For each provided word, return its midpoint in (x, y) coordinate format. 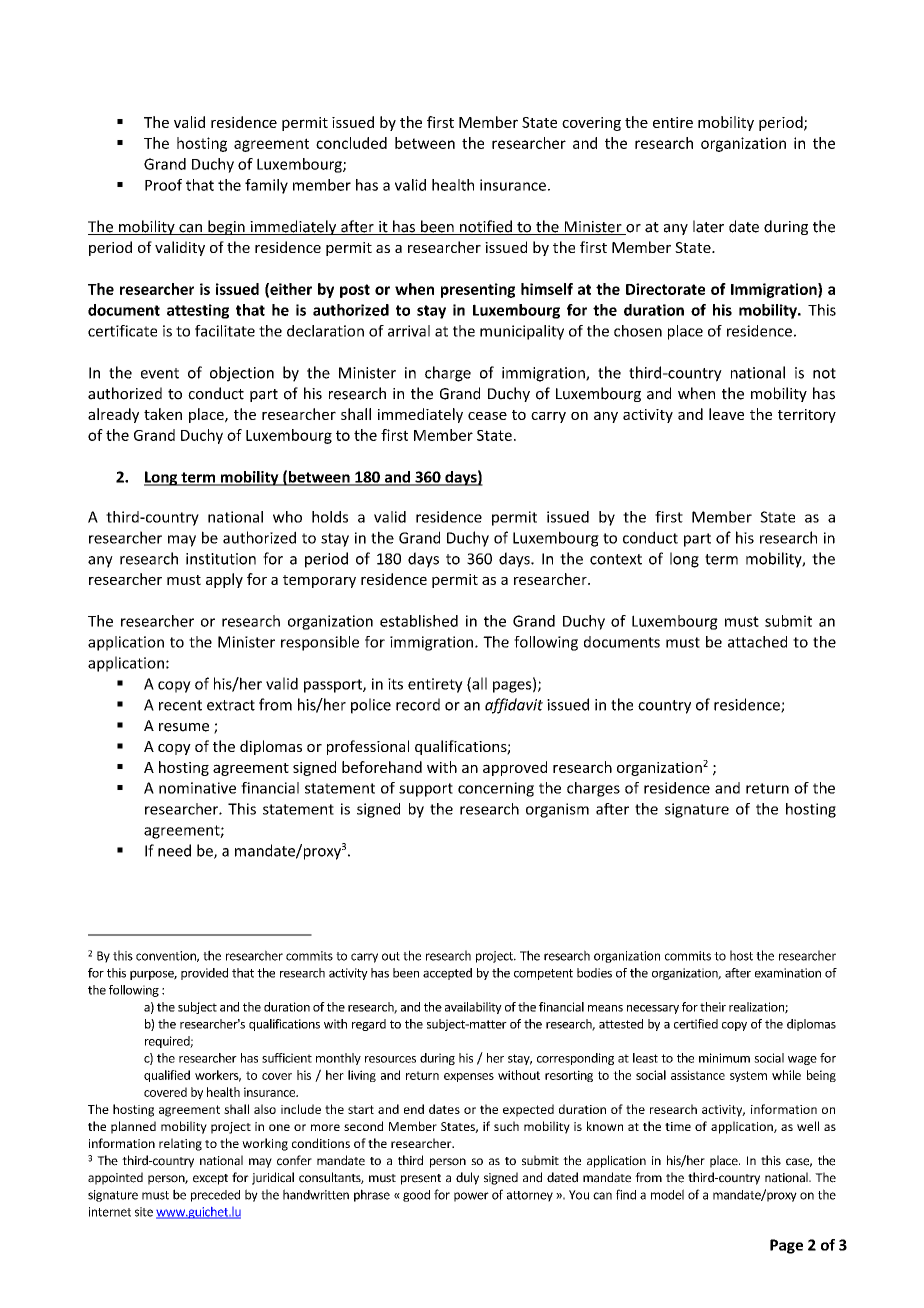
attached (757, 642)
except (210, 1179)
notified (486, 227)
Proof (163, 185)
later (708, 226)
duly (467, 1178)
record (418, 704)
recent (180, 705)
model (667, 1194)
